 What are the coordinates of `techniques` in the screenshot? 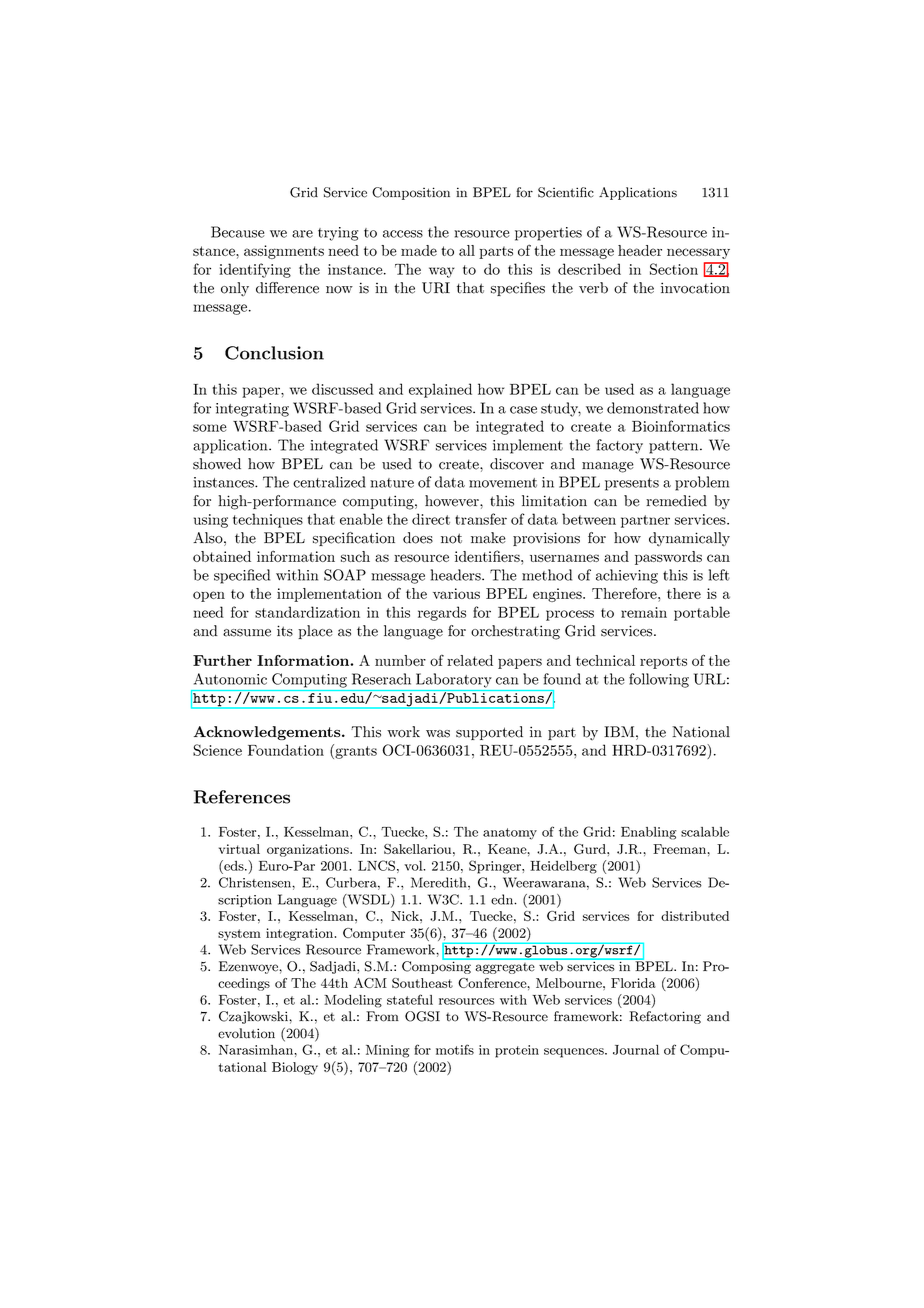 It's located at (268, 520).
